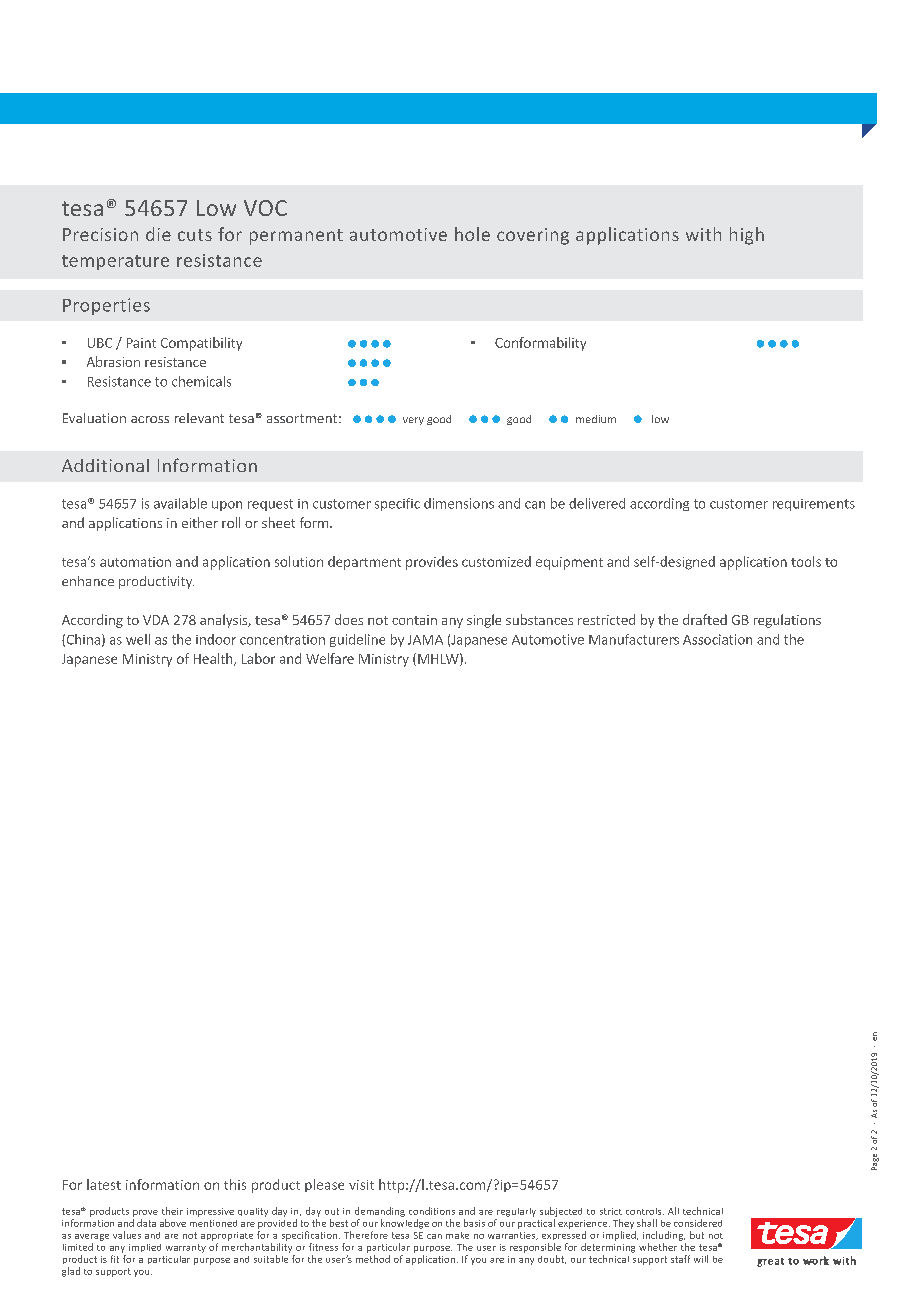 This screenshot has width=924, height=1308. What do you see at coordinates (180, 503) in the screenshot?
I see `available` at bounding box center [180, 503].
